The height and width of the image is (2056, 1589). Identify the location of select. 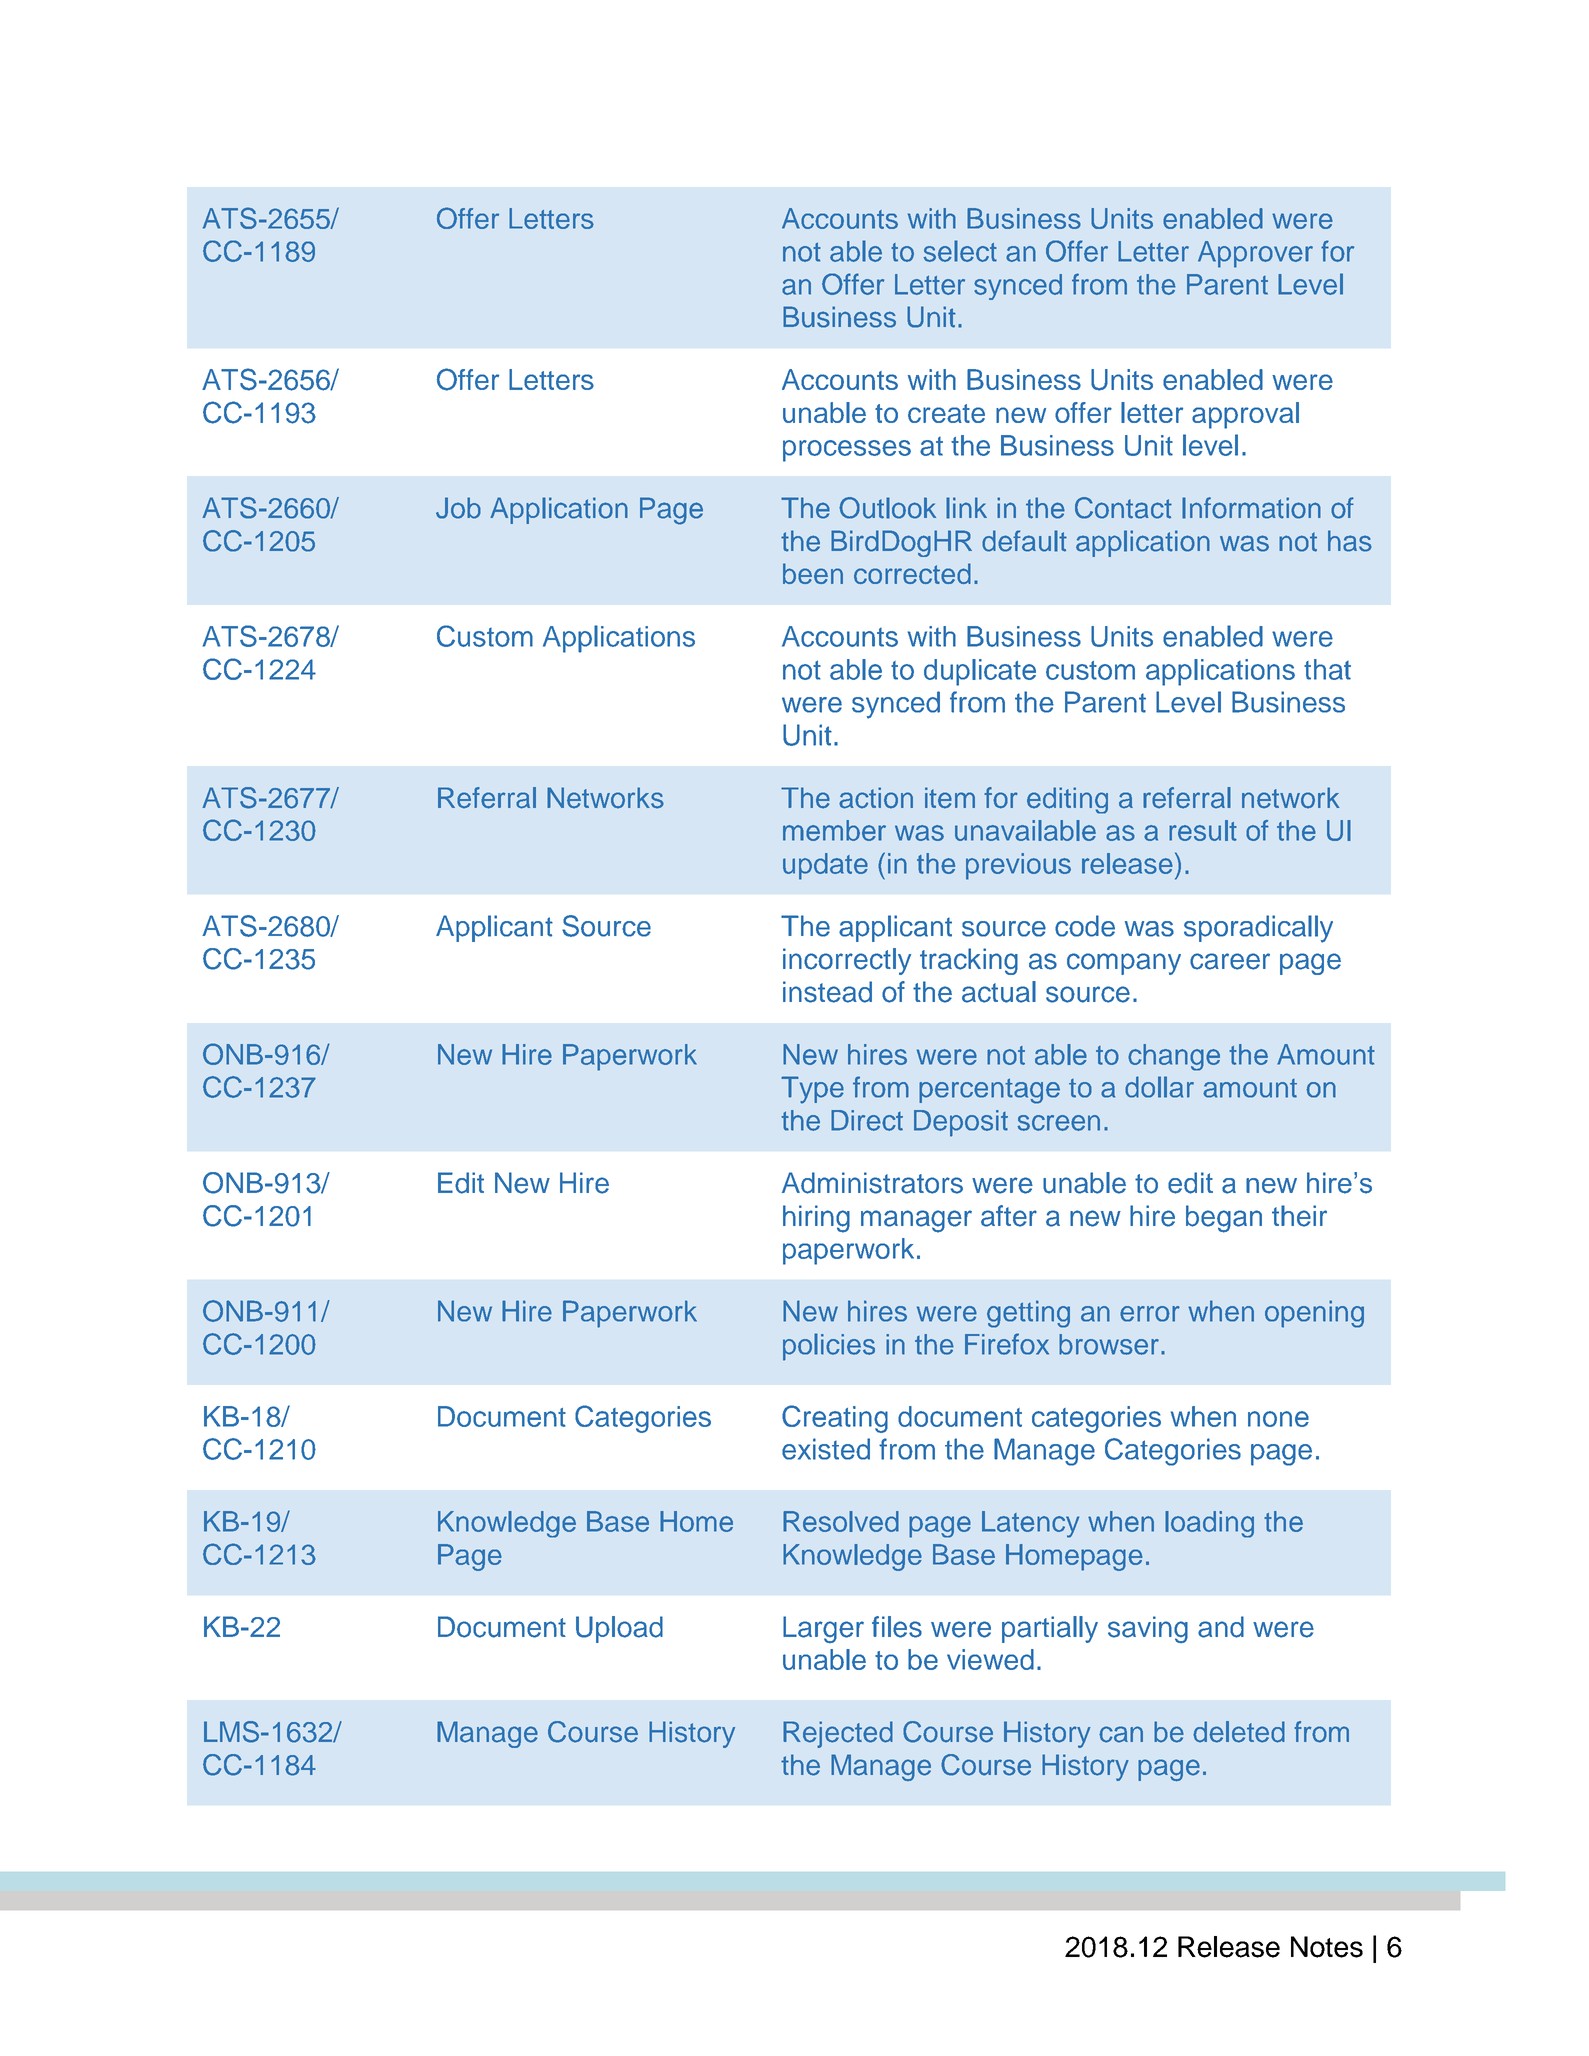
(960, 251).
